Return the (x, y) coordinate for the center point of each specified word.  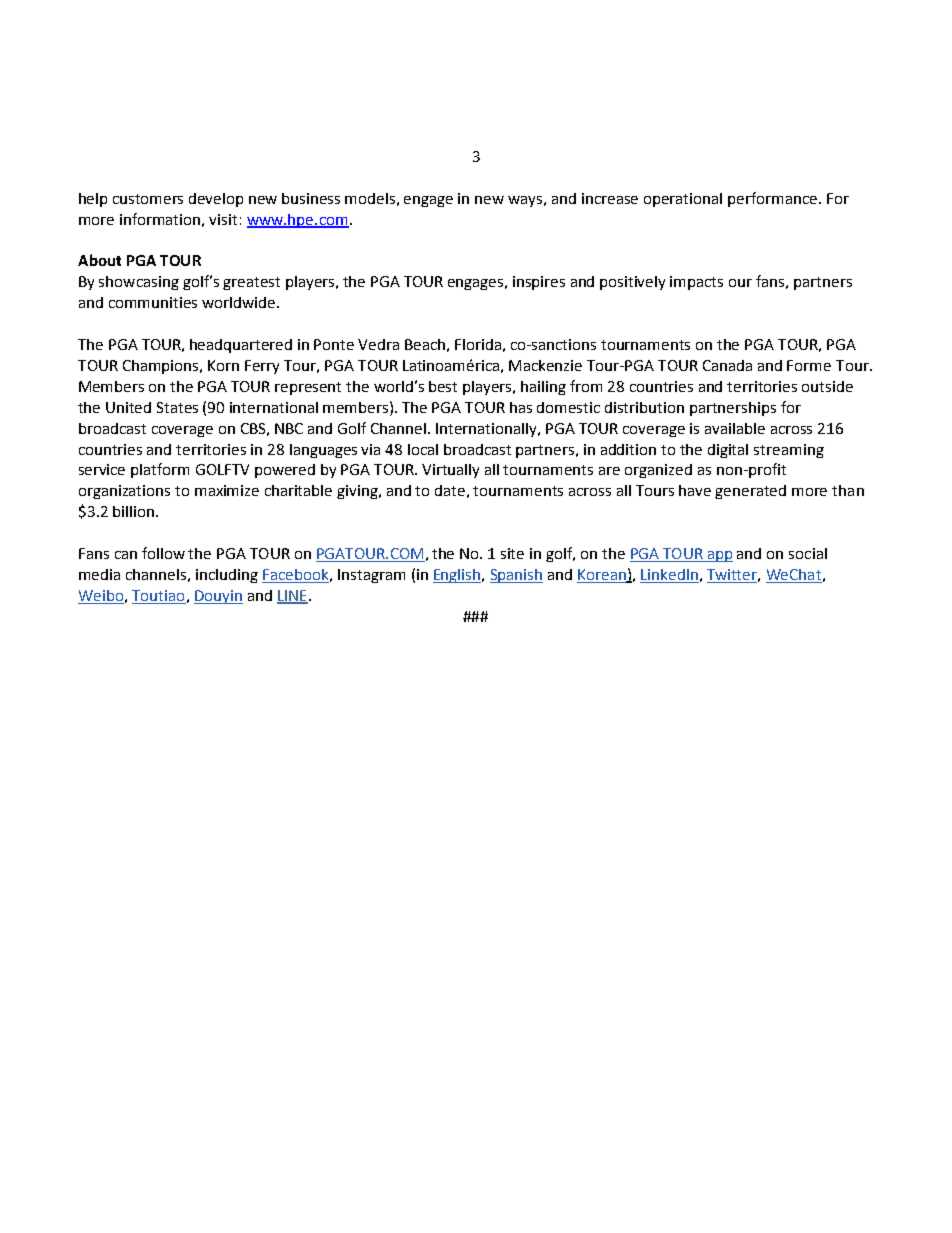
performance (774, 199)
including (227, 576)
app (719, 556)
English (458, 576)
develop (216, 200)
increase (610, 198)
